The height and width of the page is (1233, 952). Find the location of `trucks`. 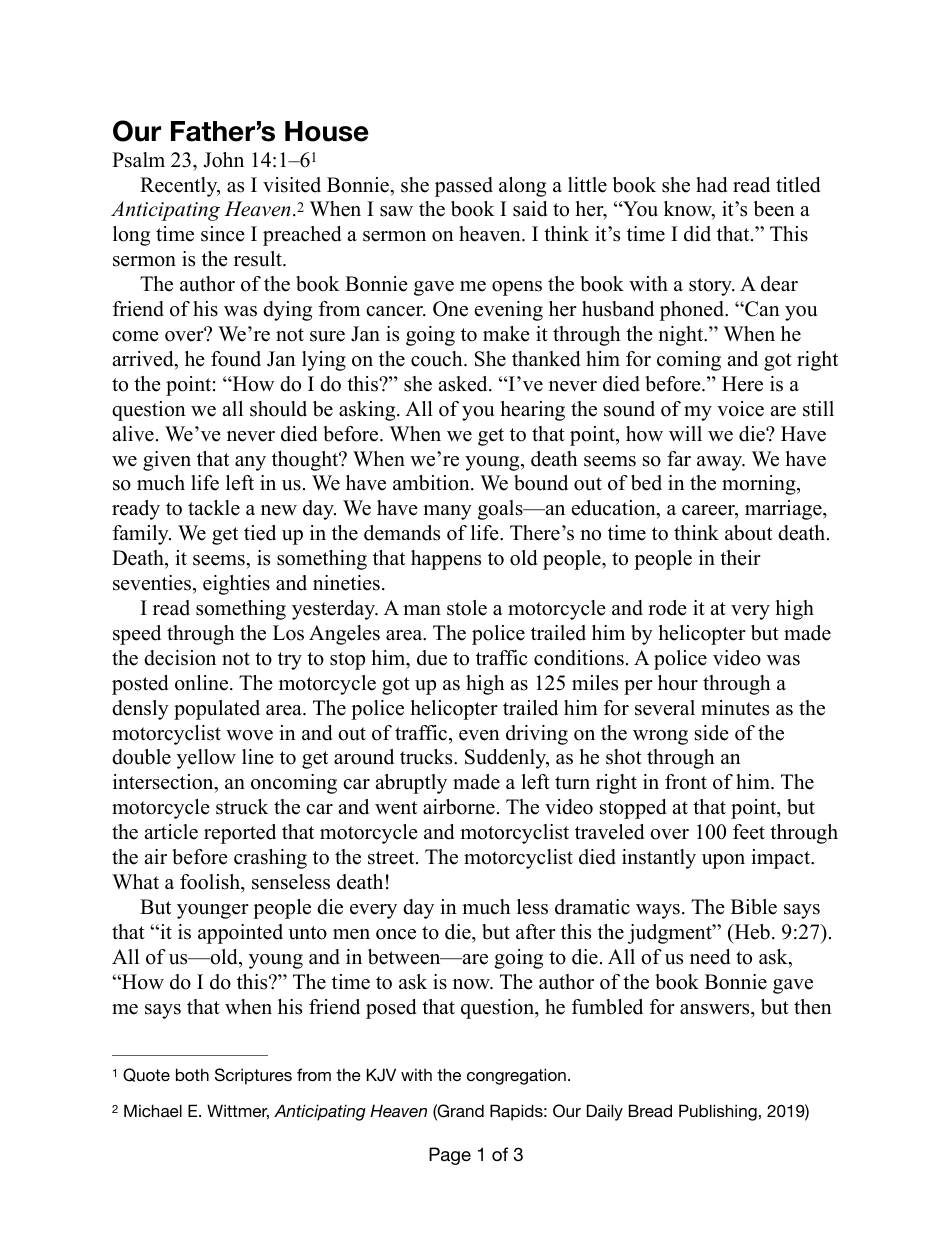

trucks is located at coordinates (427, 757).
